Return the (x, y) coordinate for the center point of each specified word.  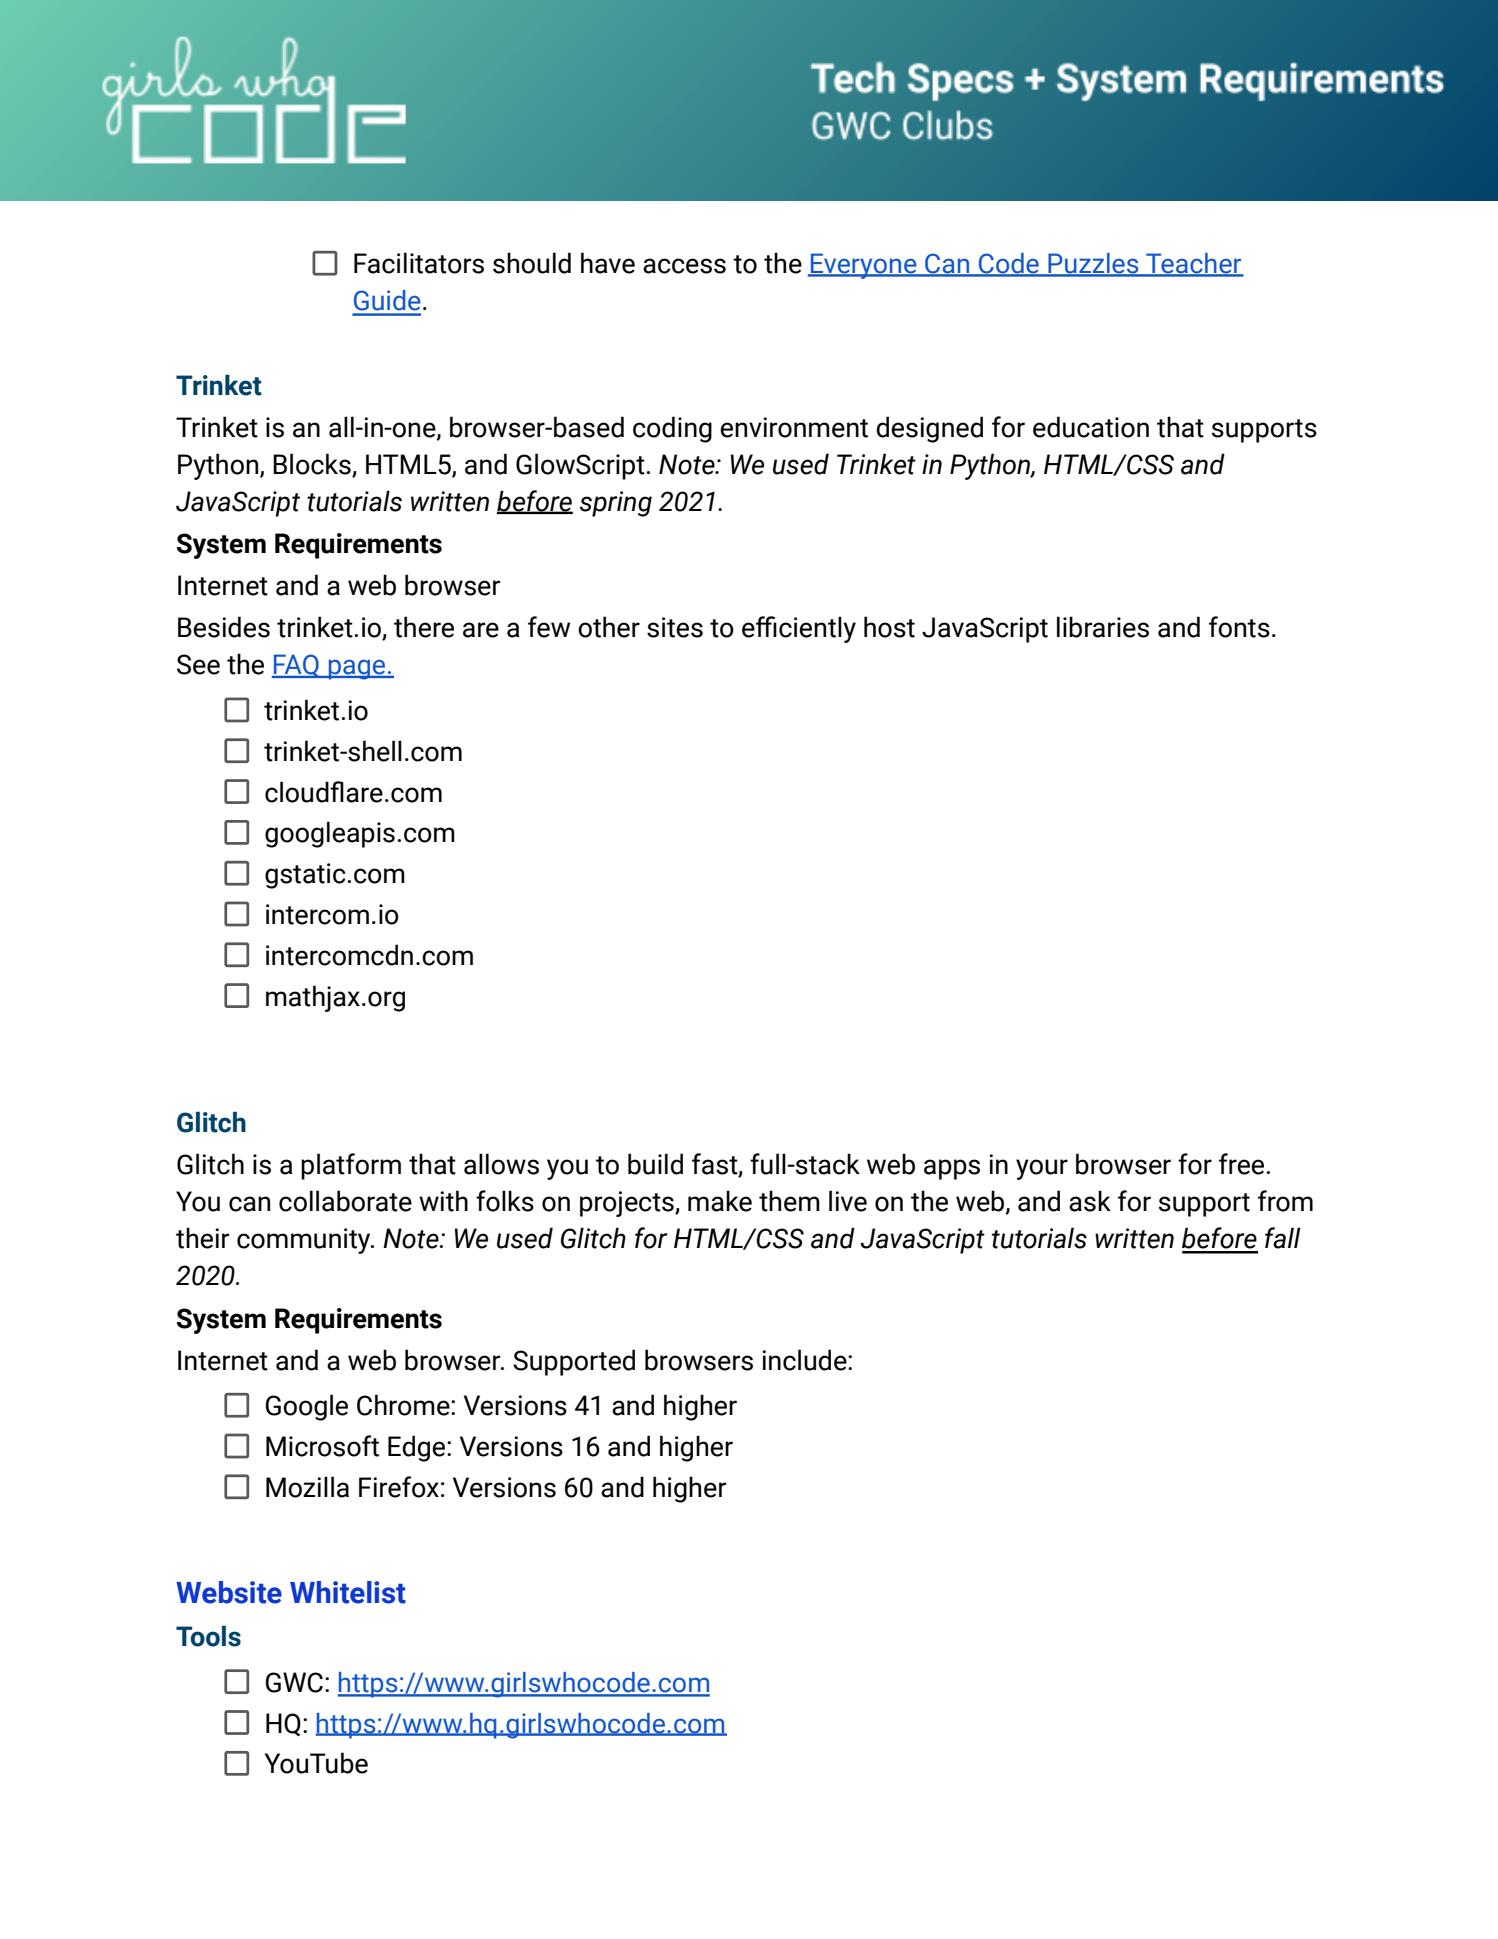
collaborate (345, 1201)
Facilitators (419, 263)
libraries (1103, 627)
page (357, 669)
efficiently (799, 629)
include (805, 1360)
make (720, 1201)
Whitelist (348, 1592)
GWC (294, 1682)
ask (1090, 1201)
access (684, 266)
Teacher (1194, 264)
